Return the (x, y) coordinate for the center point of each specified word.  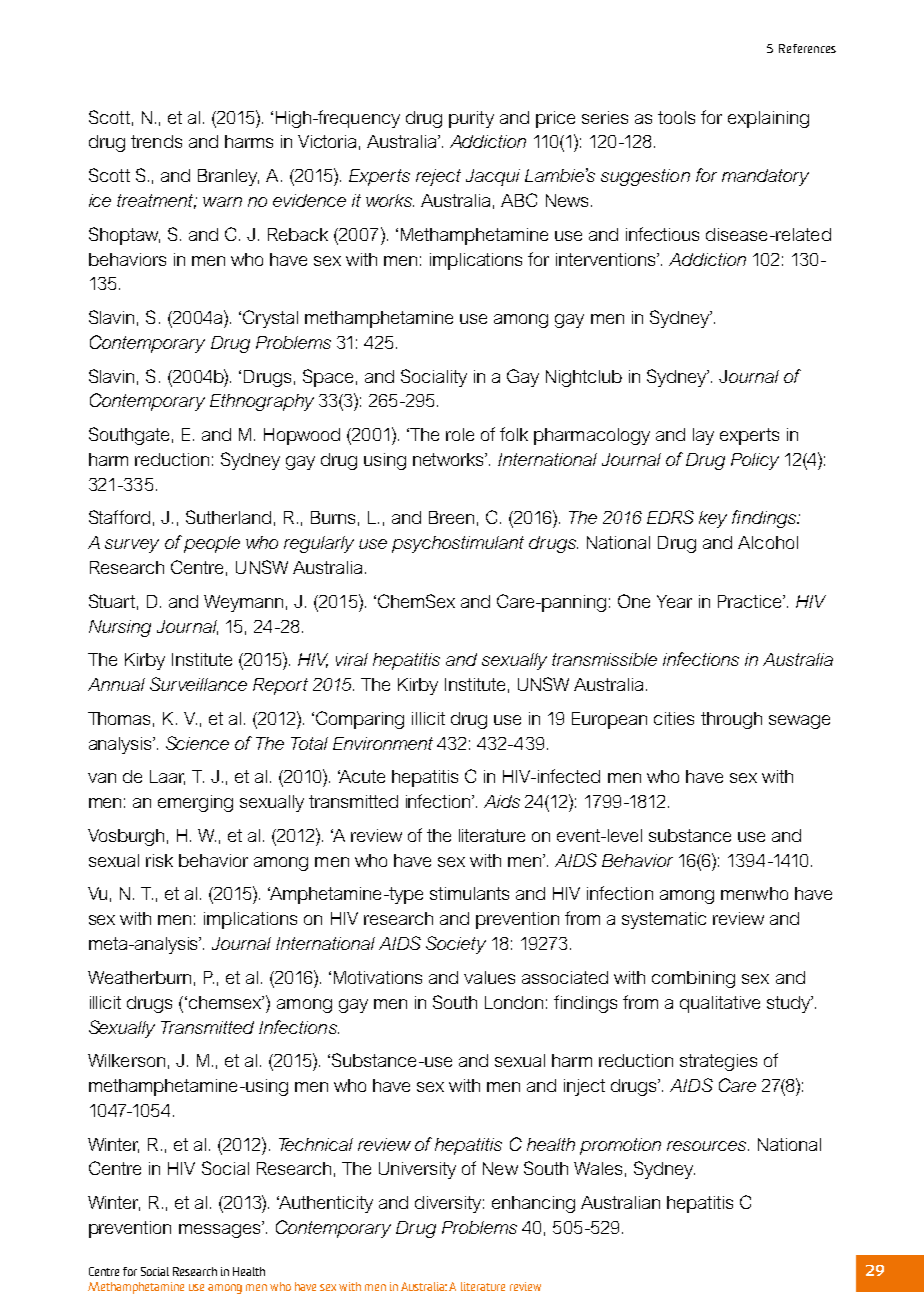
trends (156, 141)
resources (708, 1146)
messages (221, 1231)
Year (674, 601)
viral (352, 659)
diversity (449, 1204)
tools (676, 117)
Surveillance (198, 684)
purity (471, 119)
